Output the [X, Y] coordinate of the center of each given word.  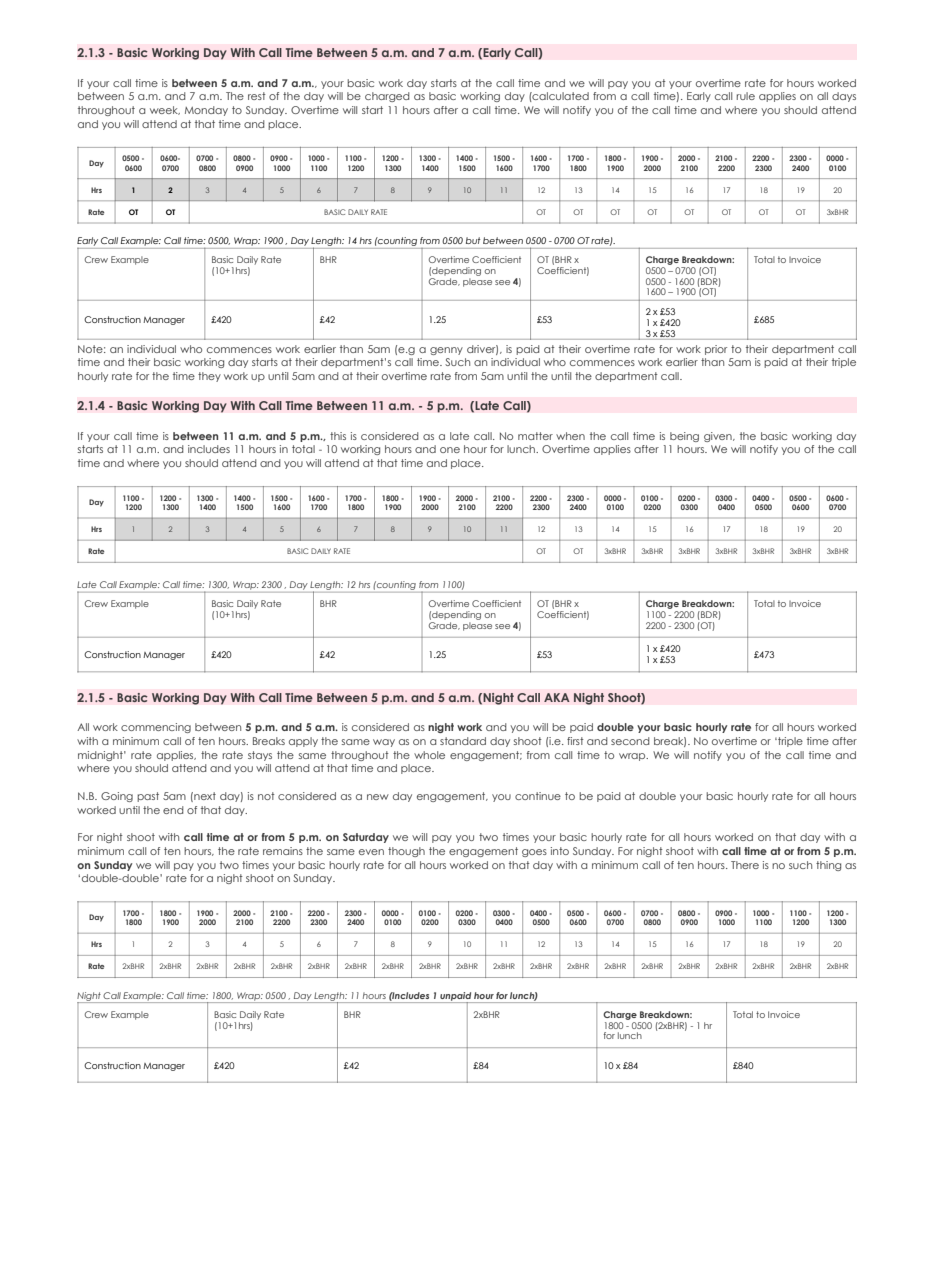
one [450, 450]
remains [283, 851]
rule [746, 96]
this [338, 436]
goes [534, 853]
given [719, 437]
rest [257, 96]
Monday [206, 111]
